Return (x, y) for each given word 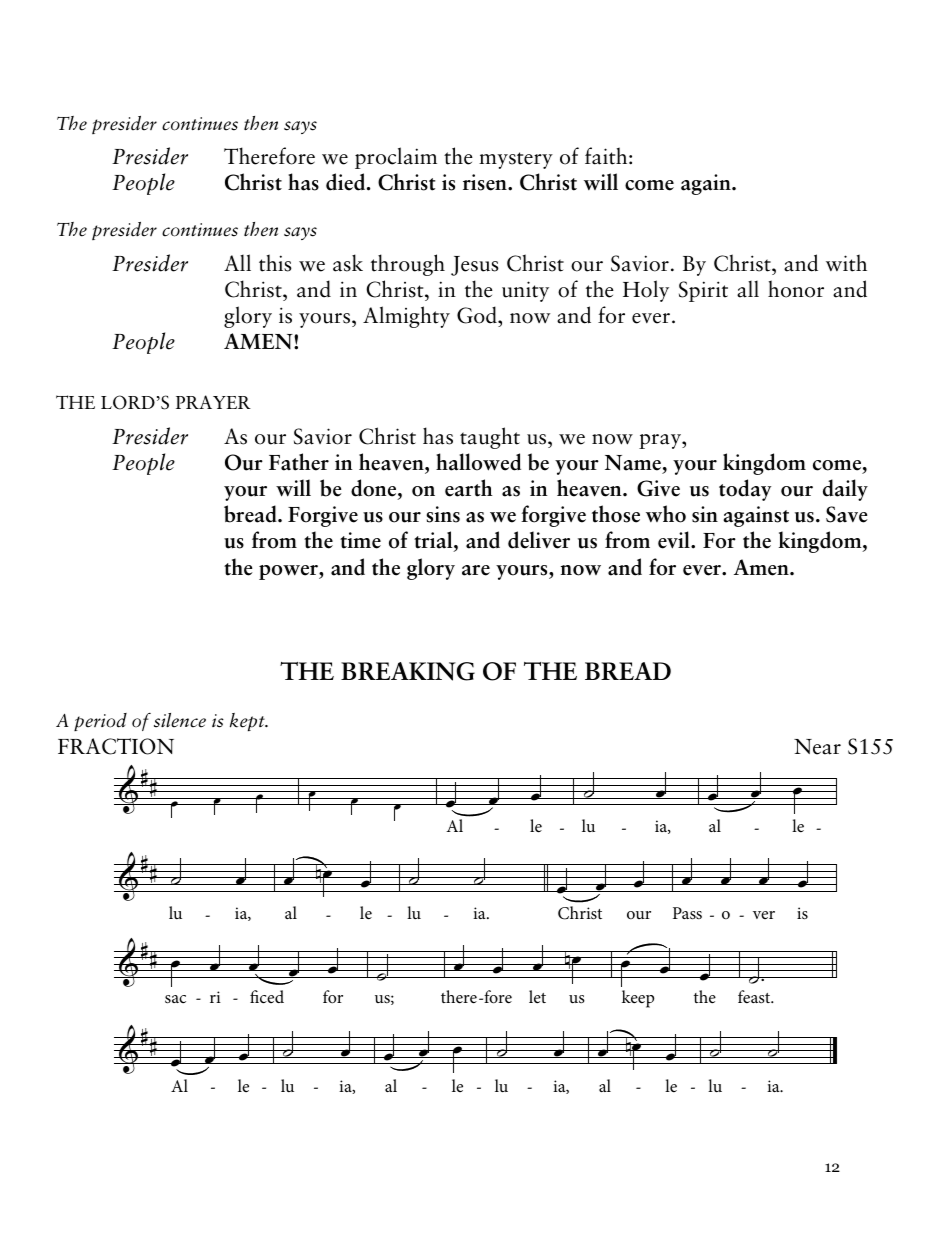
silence (180, 720)
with (846, 263)
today (745, 490)
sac (175, 999)
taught (490, 438)
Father (299, 462)
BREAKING (408, 671)
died (347, 182)
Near (817, 747)
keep (638, 999)
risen (486, 182)
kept (248, 722)
